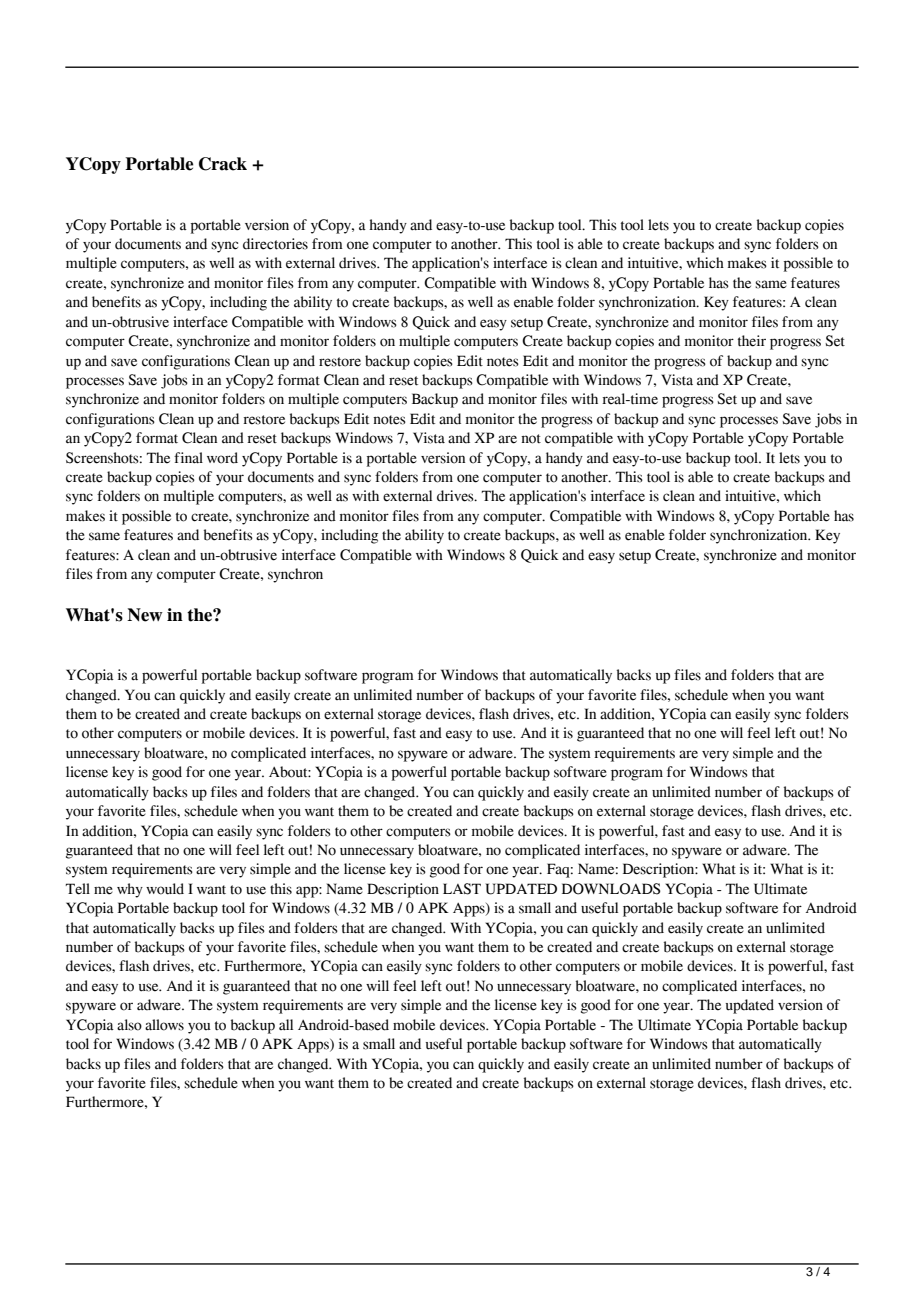 The width and height of the screenshot is (924, 1308). Describe the element at coordinates (164, 1025) in the screenshot. I see `allows` at that location.
